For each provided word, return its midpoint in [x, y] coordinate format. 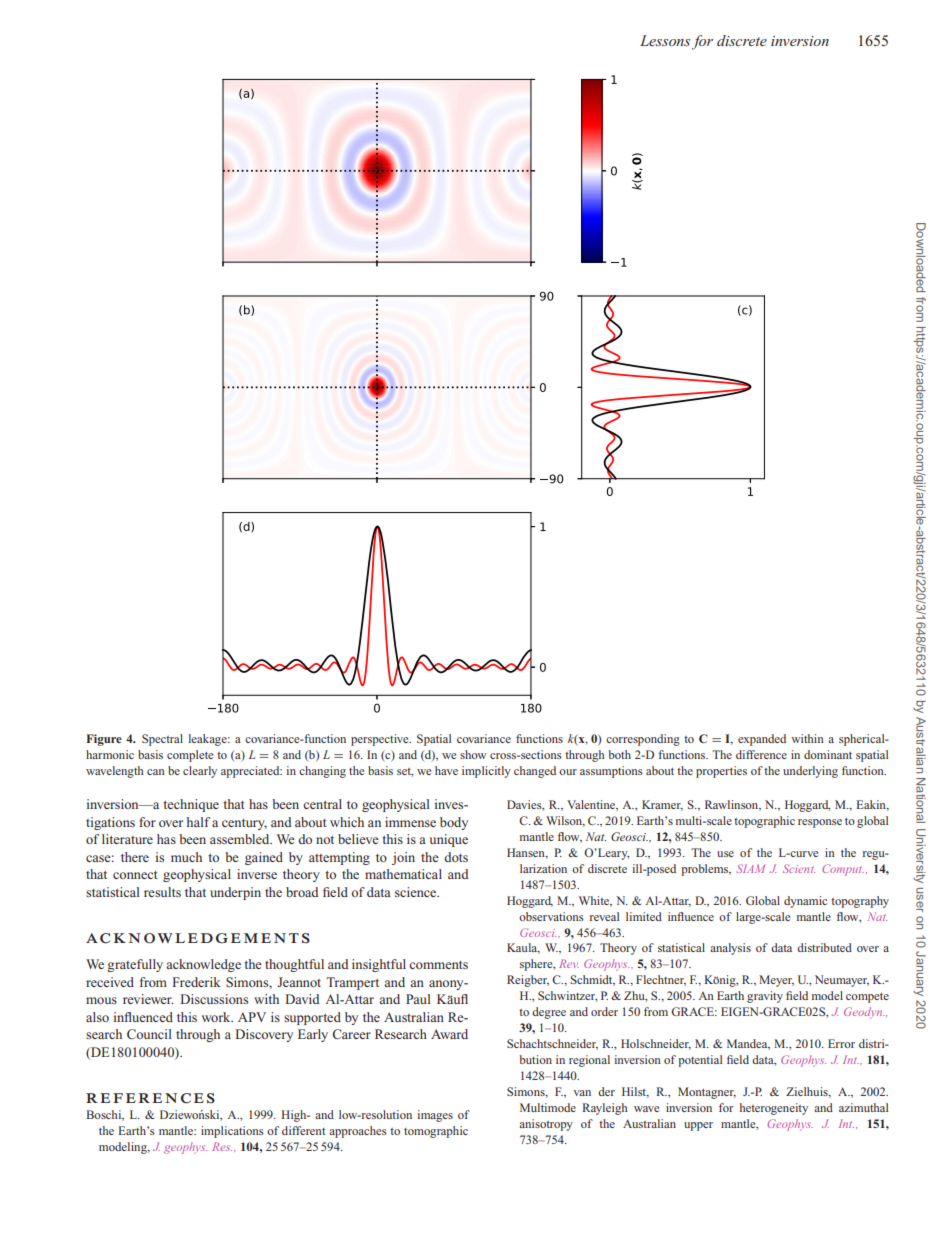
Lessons [665, 40]
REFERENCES [150, 1098]
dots [456, 857]
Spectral [162, 740]
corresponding [643, 740]
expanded [762, 740]
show [473, 754]
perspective [381, 740]
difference [761, 754]
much [186, 857]
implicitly [486, 772]
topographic [764, 822]
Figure [104, 740]
